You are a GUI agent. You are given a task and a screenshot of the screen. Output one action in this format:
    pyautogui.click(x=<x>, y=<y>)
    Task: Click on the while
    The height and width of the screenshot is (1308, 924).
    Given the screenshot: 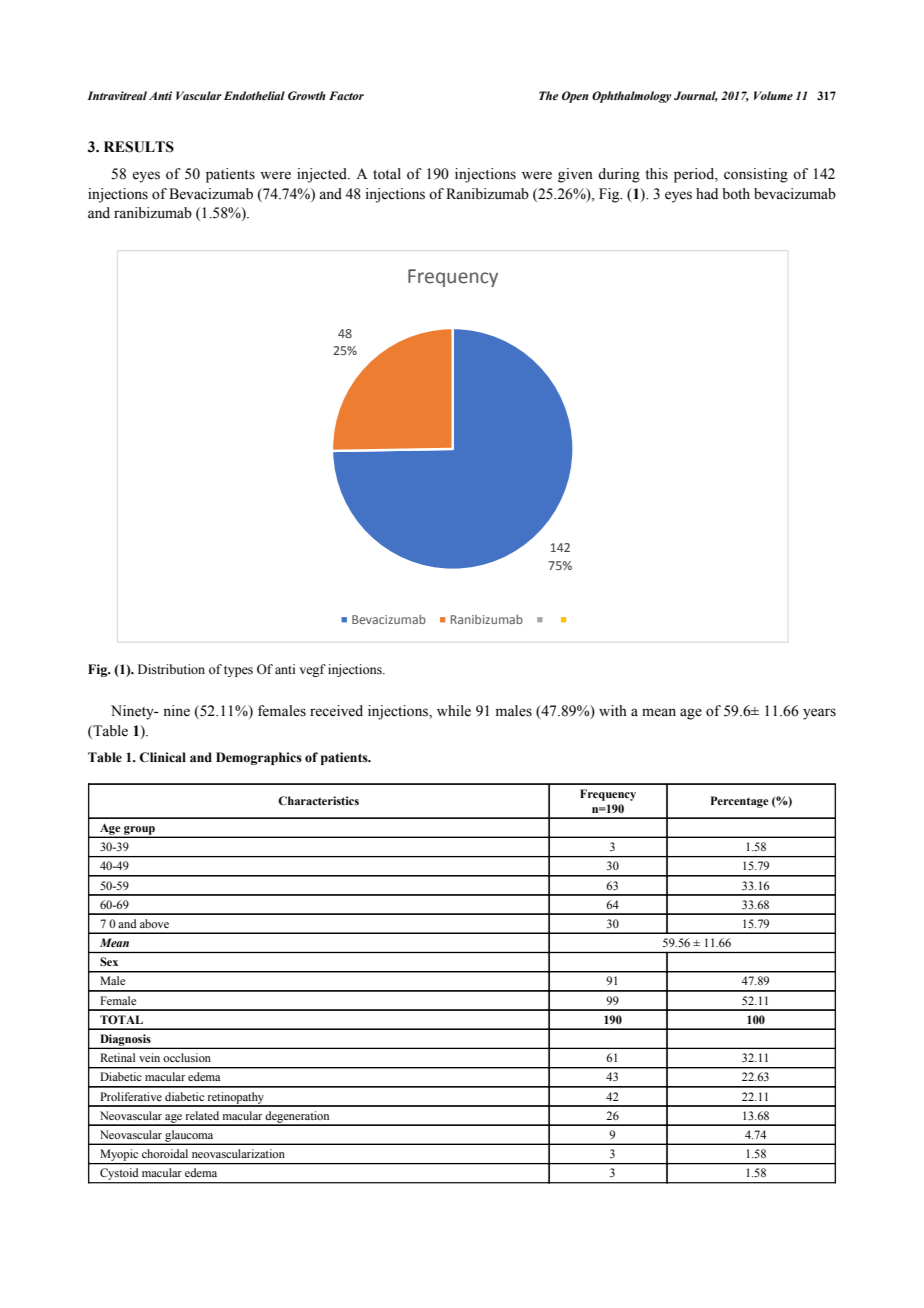 What is the action you would take?
    pyautogui.click(x=454, y=711)
